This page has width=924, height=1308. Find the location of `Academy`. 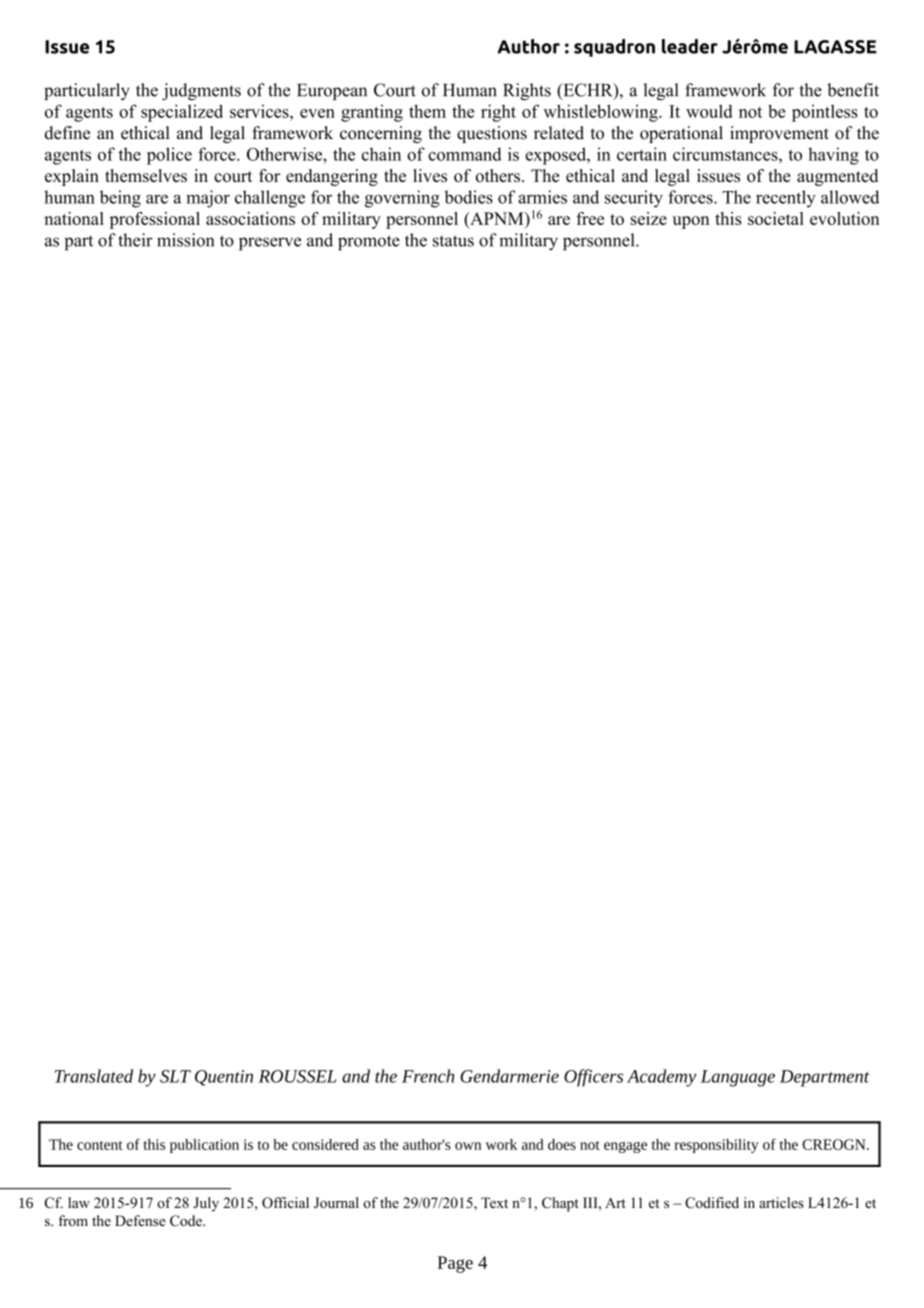

Academy is located at coordinates (662, 1078).
